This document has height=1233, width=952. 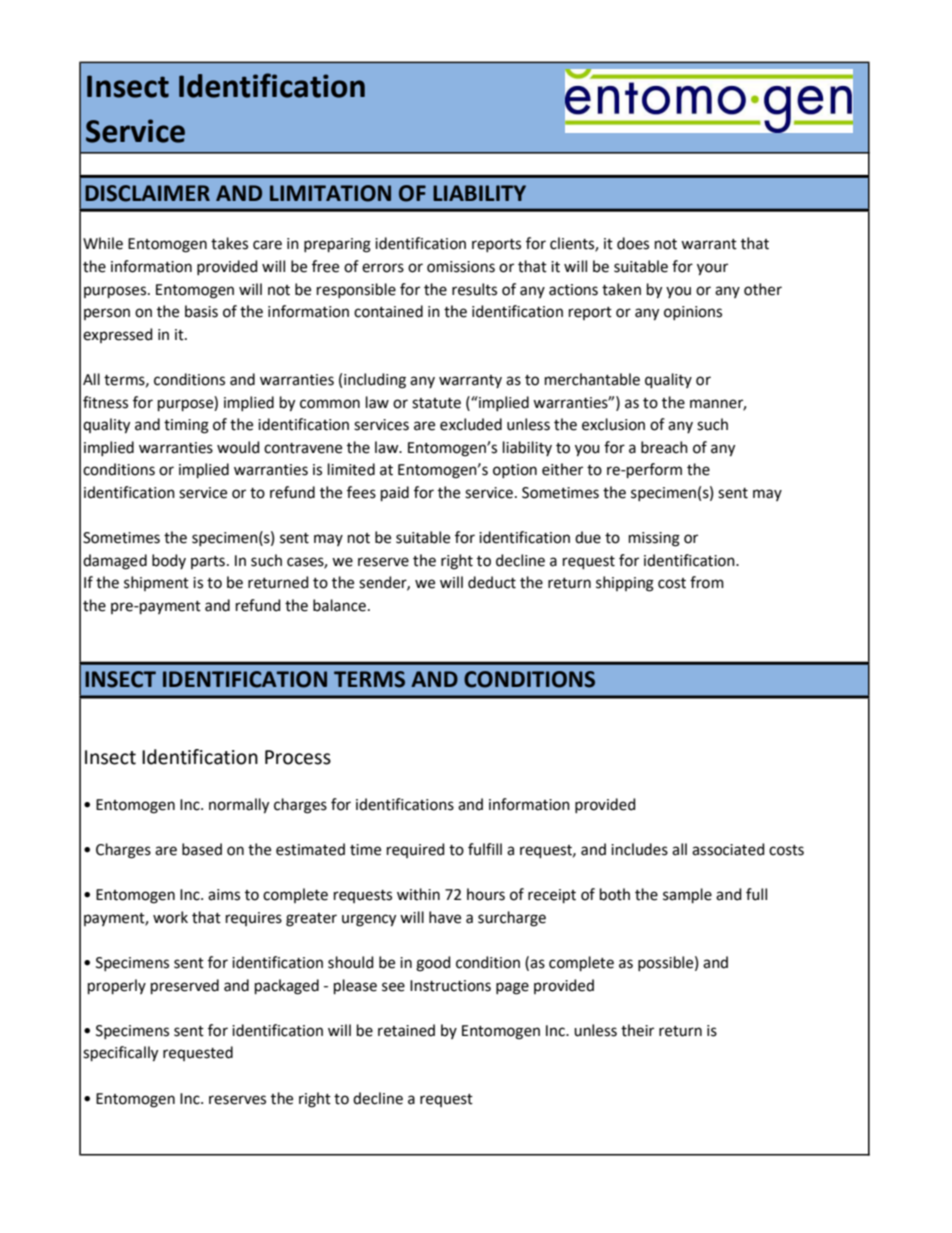 What do you see at coordinates (416, 850) in the document?
I see `required` at bounding box center [416, 850].
